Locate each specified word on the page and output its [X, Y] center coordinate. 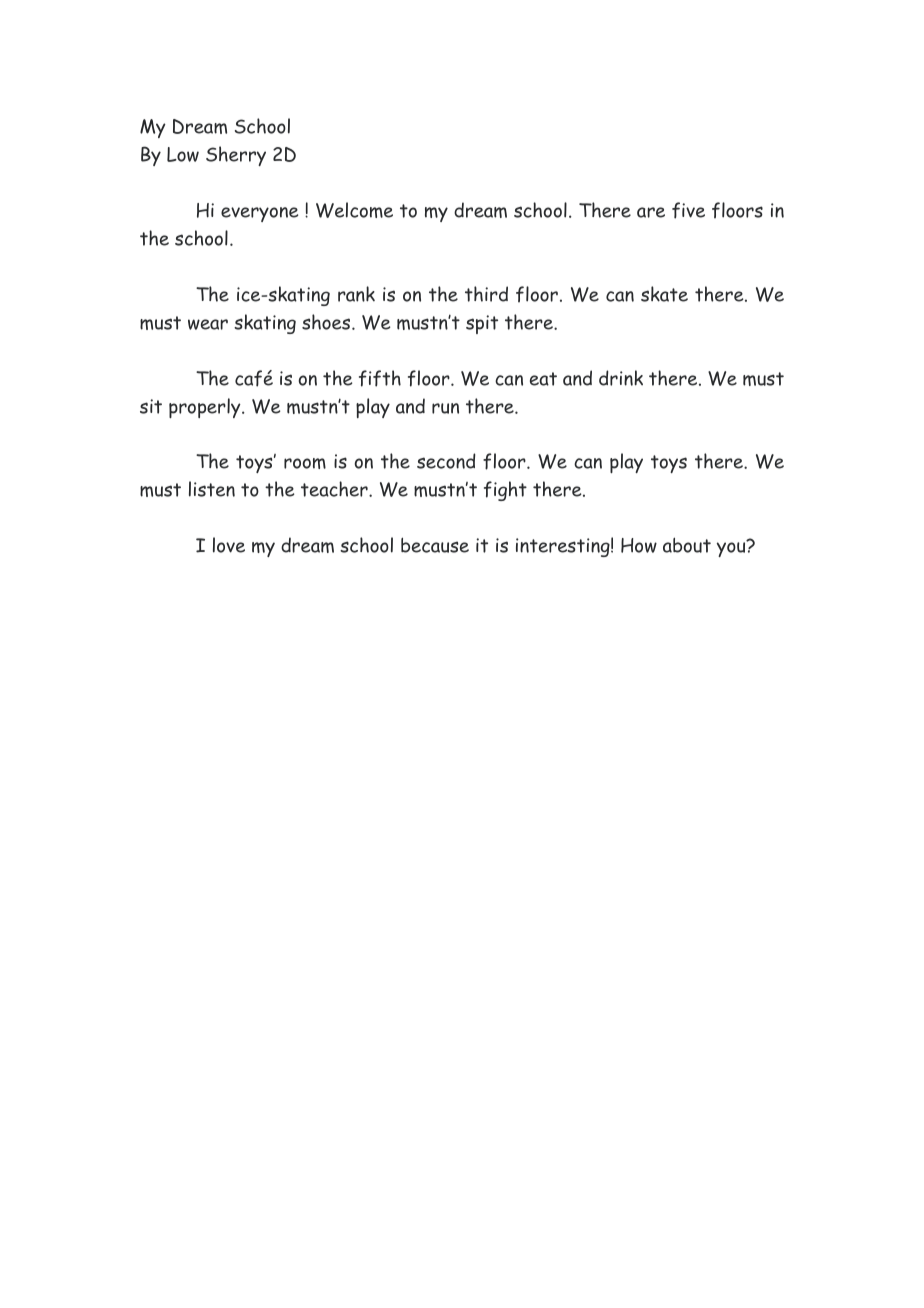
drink [621, 378]
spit [482, 324]
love [229, 545]
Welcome [354, 210]
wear [208, 324]
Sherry [236, 156]
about [687, 545]
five [688, 210]
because [435, 545]
